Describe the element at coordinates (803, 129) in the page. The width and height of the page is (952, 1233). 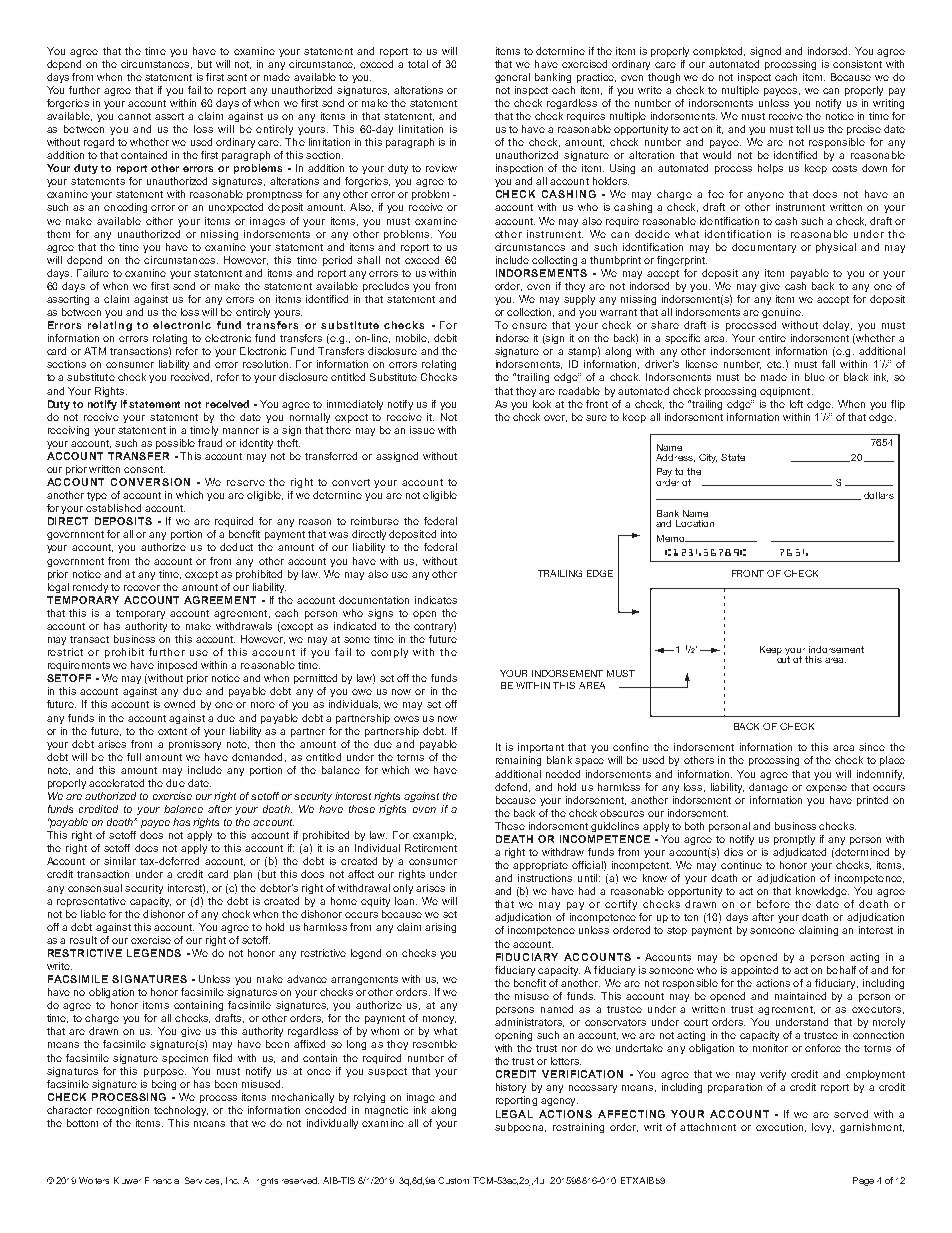
I see `tell` at that location.
